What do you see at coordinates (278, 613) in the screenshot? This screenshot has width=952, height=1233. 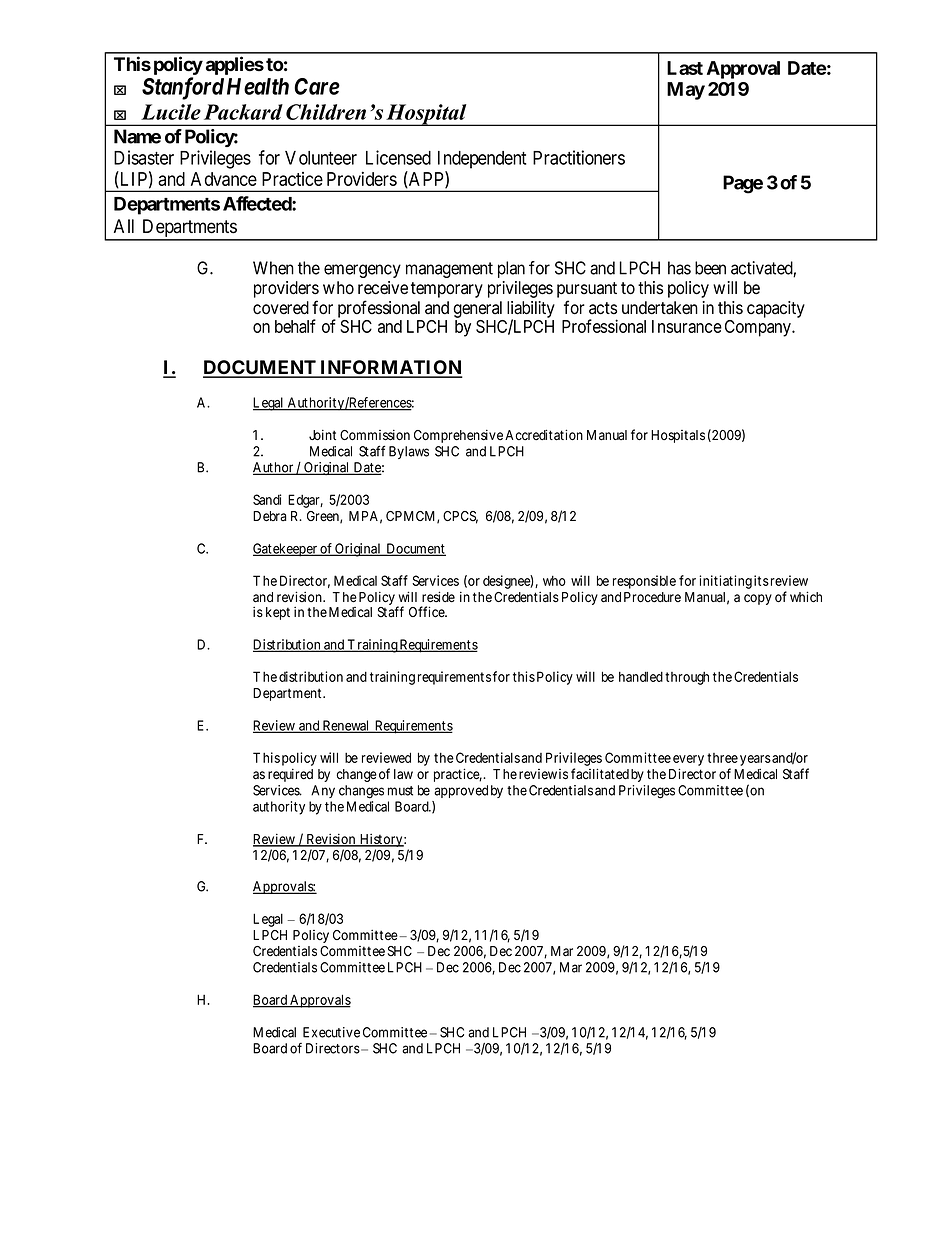 I see `kept` at bounding box center [278, 613].
